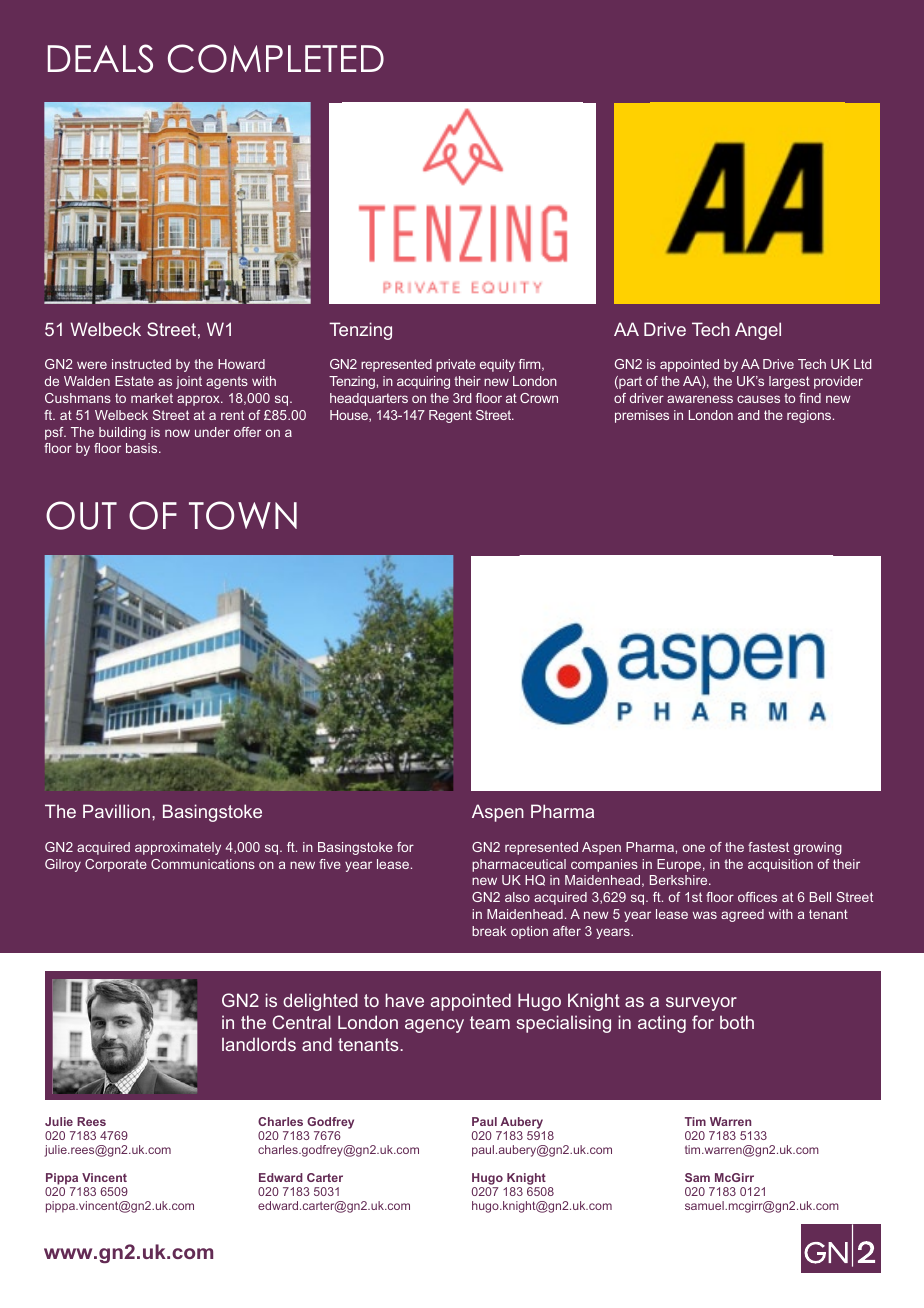 Image resolution: width=924 pixels, height=1308 pixels. I want to click on COMPLETED, so click(276, 58).
